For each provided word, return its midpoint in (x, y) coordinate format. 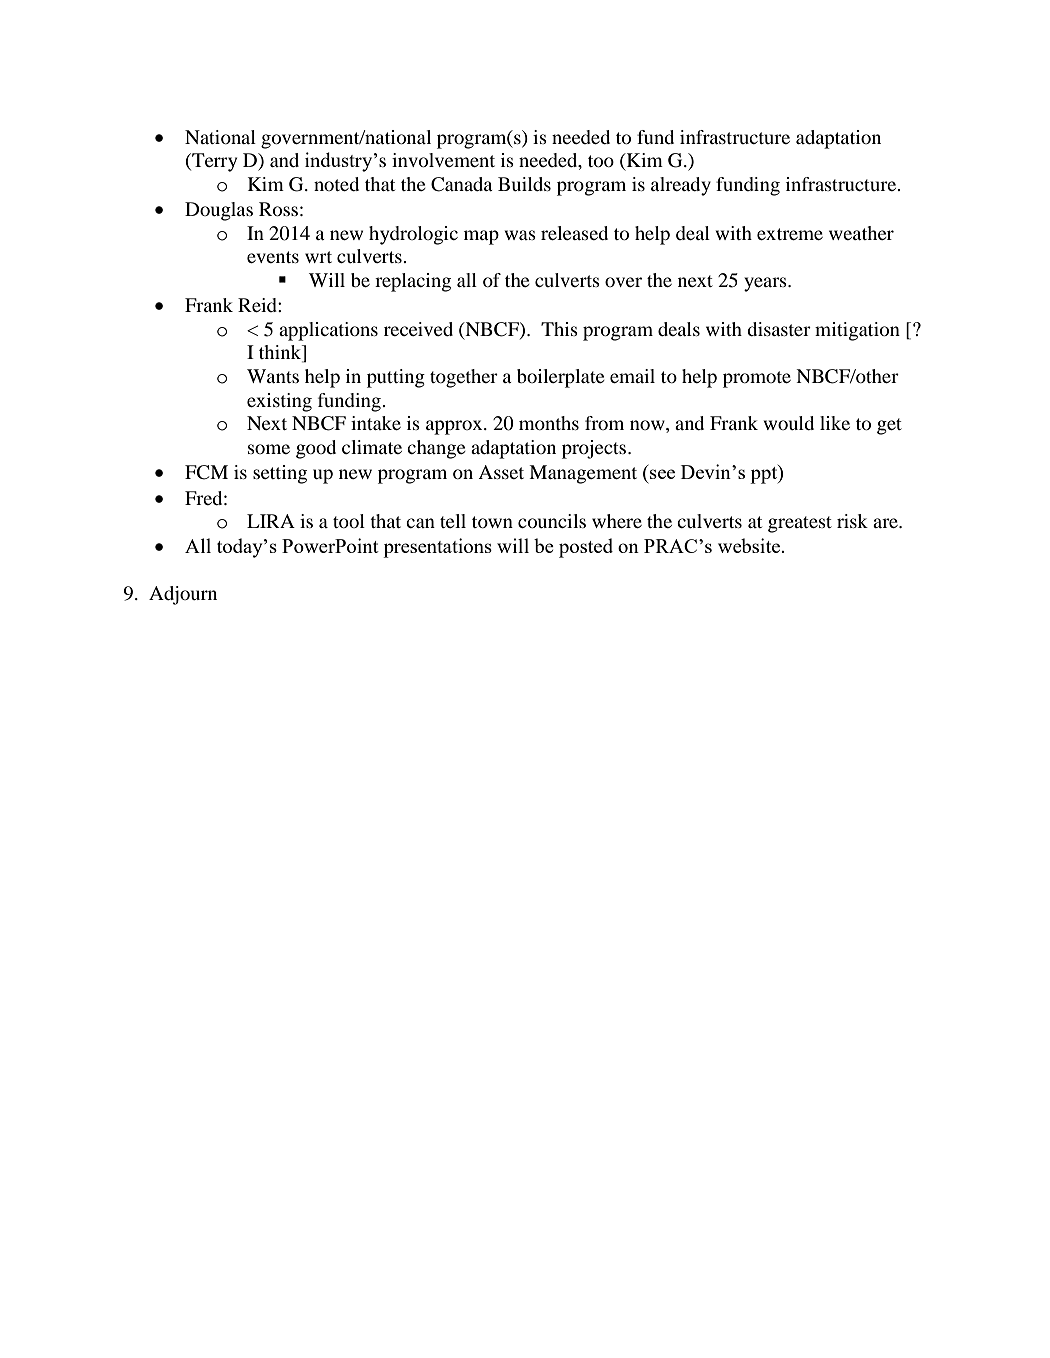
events (273, 257)
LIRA (271, 521)
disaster (779, 329)
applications (328, 331)
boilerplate (561, 378)
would (788, 423)
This (559, 329)
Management (583, 474)
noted (336, 184)
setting (280, 474)
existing (279, 402)
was (520, 235)
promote (757, 379)
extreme (790, 234)
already (681, 186)
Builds (524, 184)
